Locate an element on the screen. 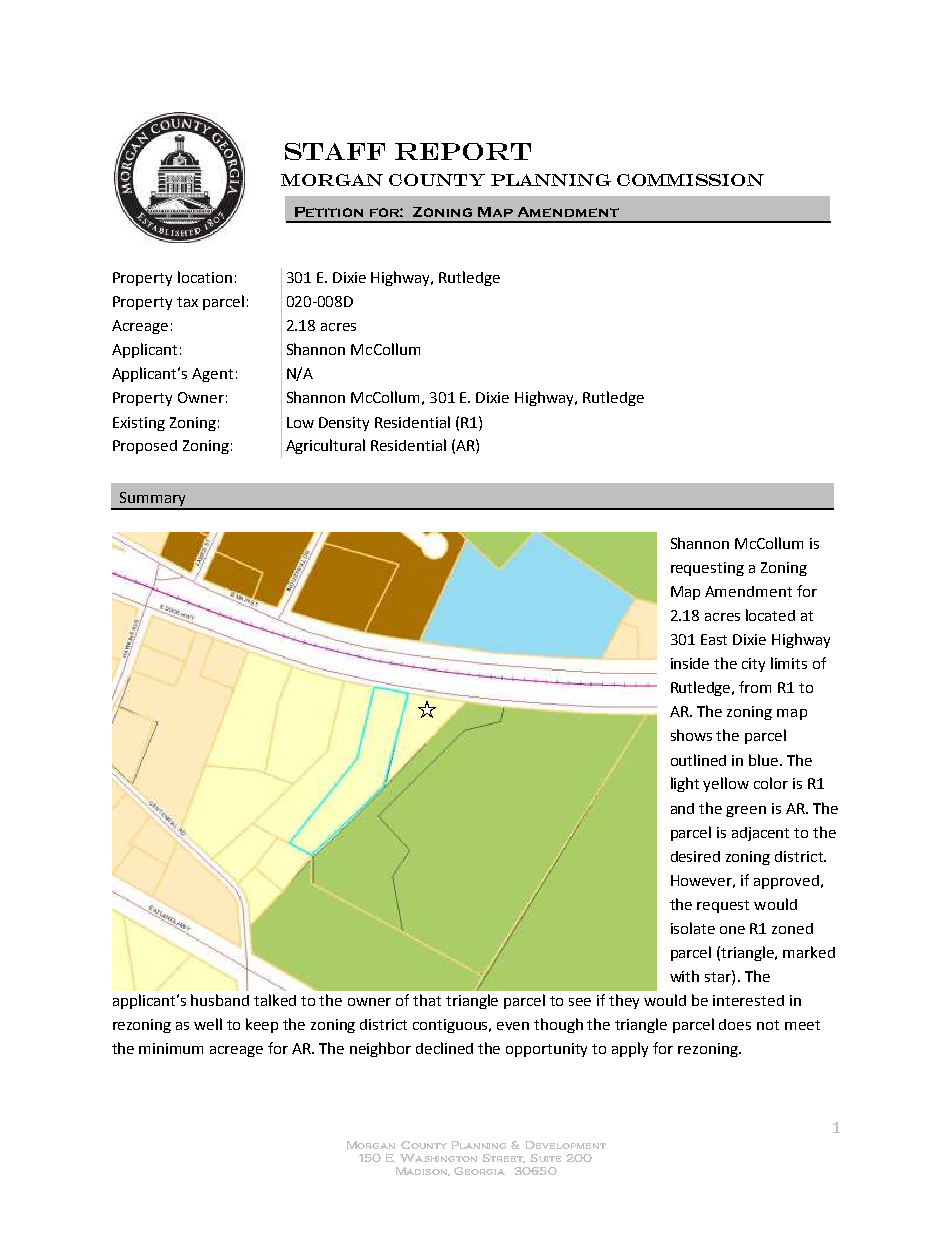  Density is located at coordinates (344, 424).
